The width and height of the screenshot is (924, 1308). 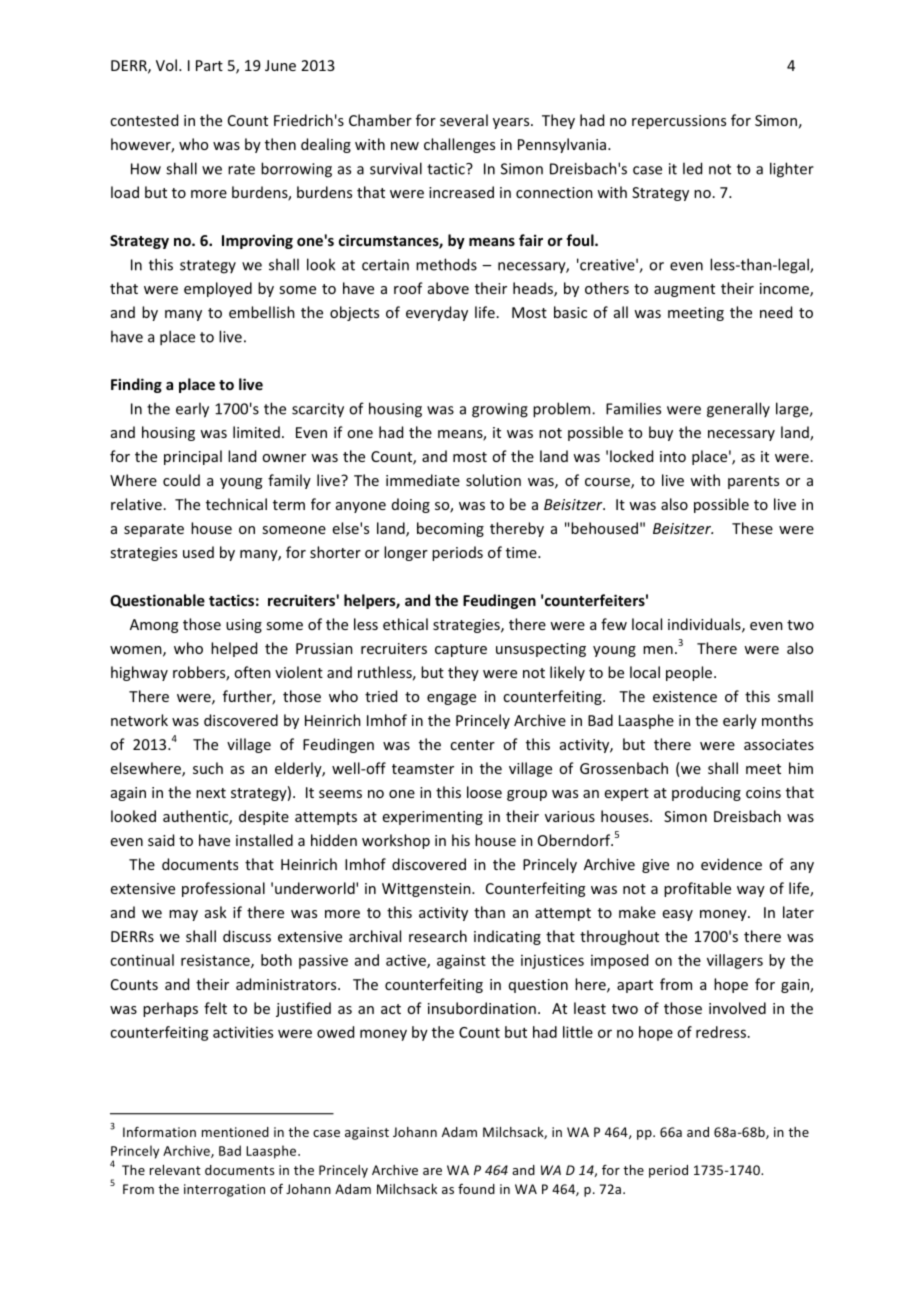 I want to click on loose, so click(x=484, y=792).
